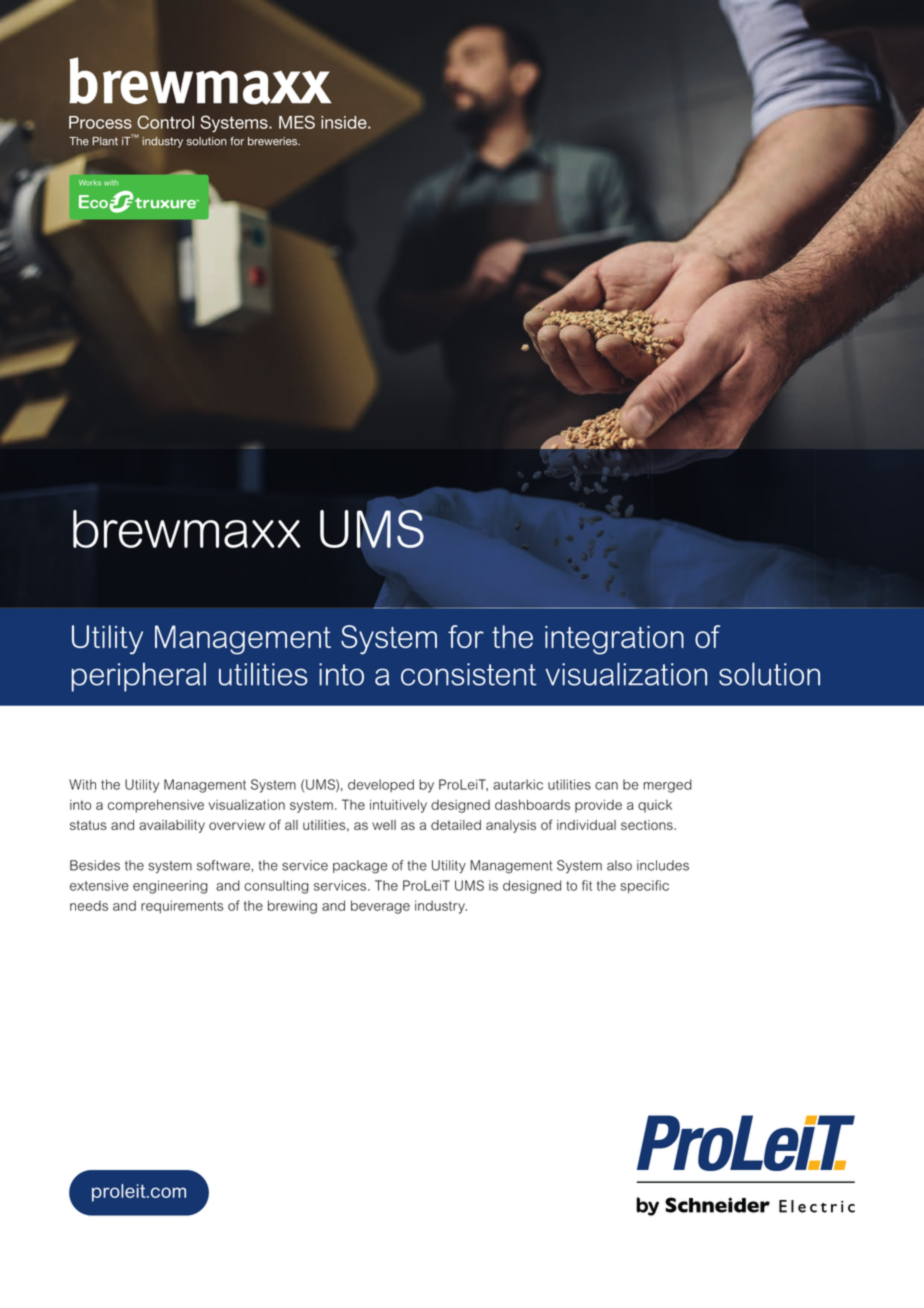 Image resolution: width=924 pixels, height=1308 pixels. Describe the element at coordinates (172, 826) in the document. I see `availability` at that location.
